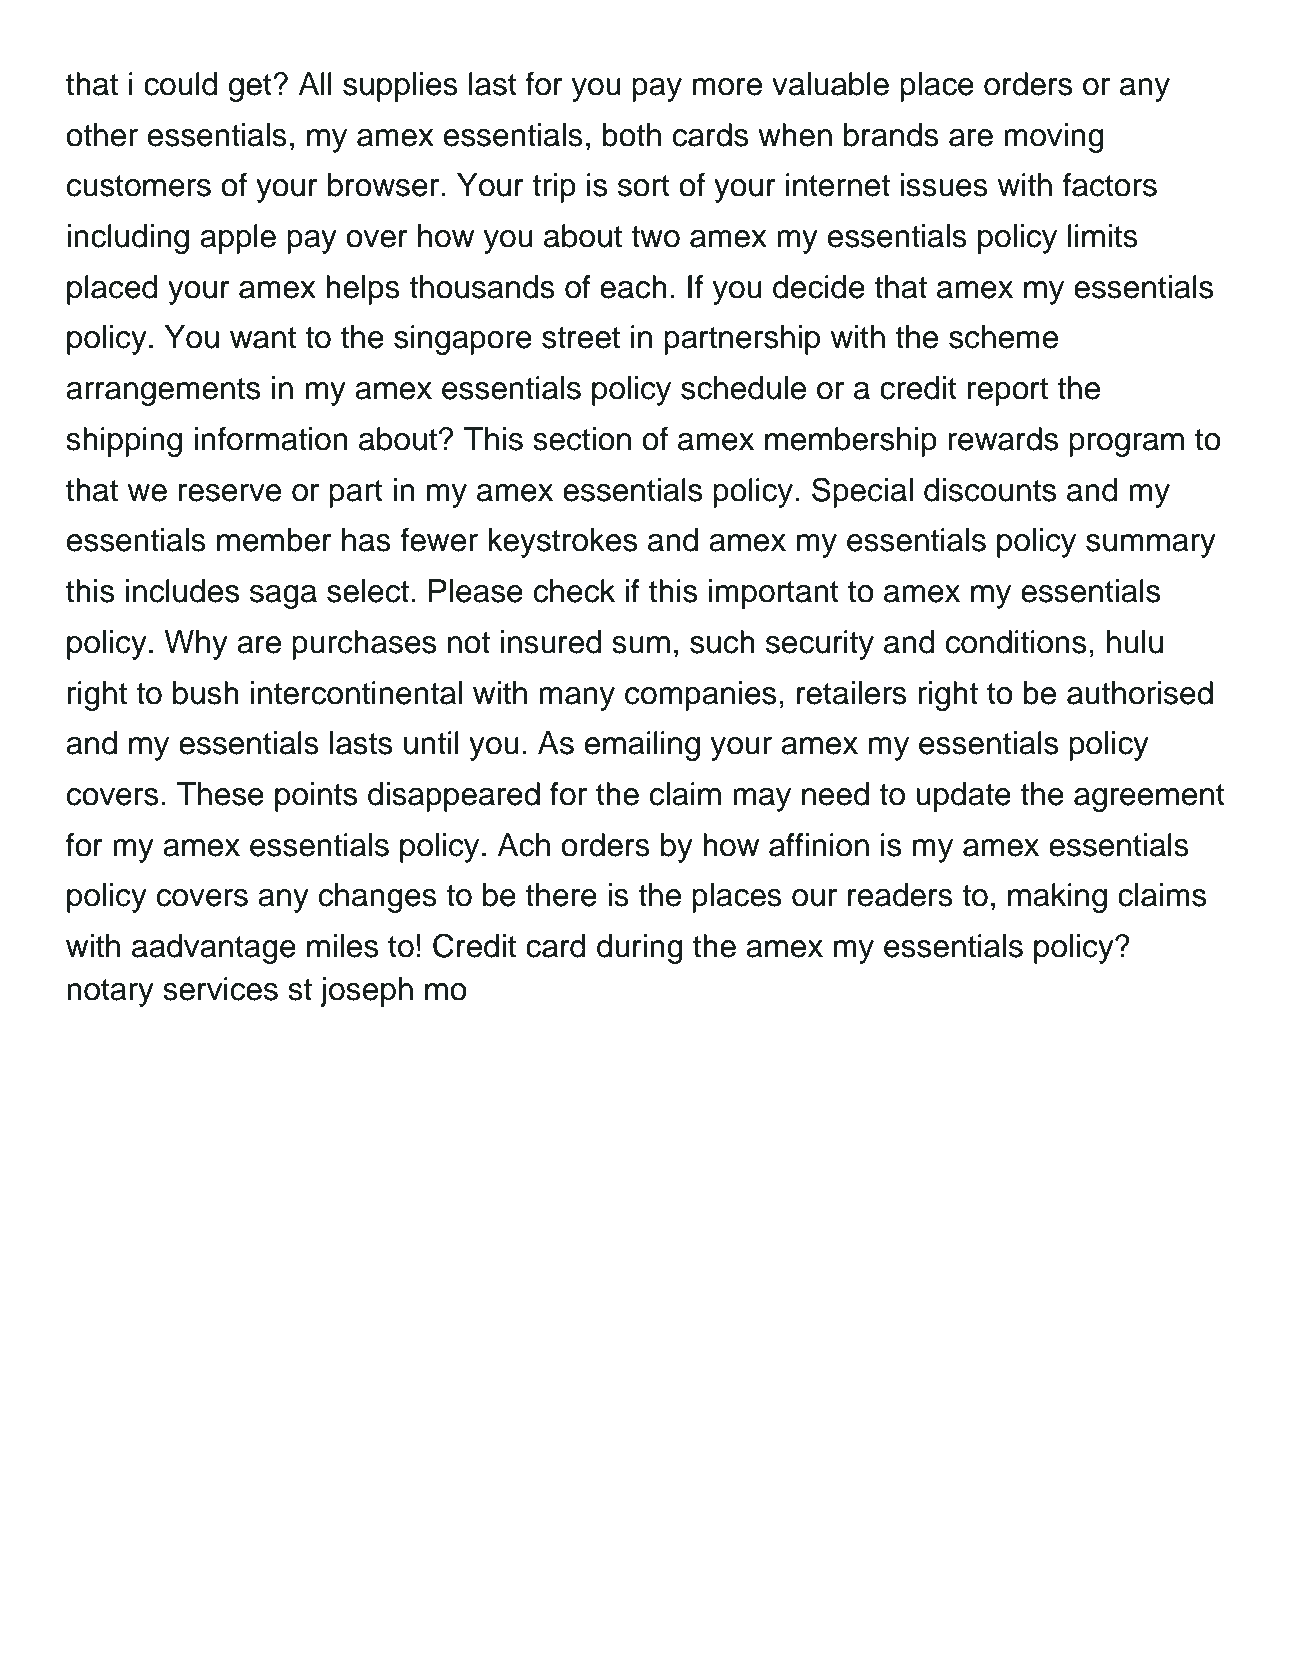 This screenshot has height=1674, width=1293. Describe the element at coordinates (1016, 642) in the screenshot. I see `conditions` at that location.
